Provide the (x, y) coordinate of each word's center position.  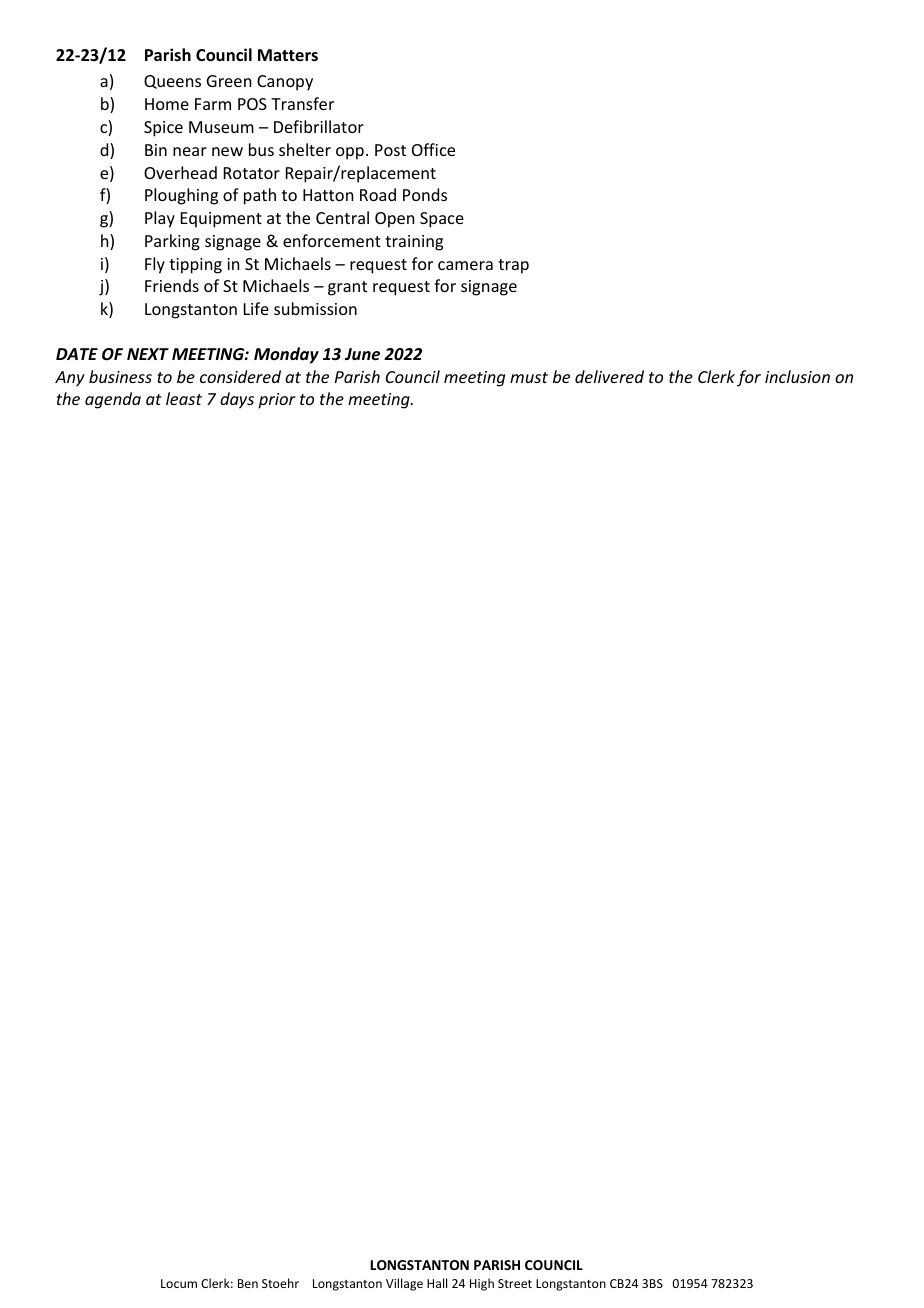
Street (515, 1283)
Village (404, 1284)
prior (277, 401)
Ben (248, 1283)
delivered (609, 376)
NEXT (148, 354)
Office (433, 149)
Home (167, 104)
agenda (113, 400)
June (362, 354)
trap (513, 266)
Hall (437, 1283)
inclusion (797, 376)
